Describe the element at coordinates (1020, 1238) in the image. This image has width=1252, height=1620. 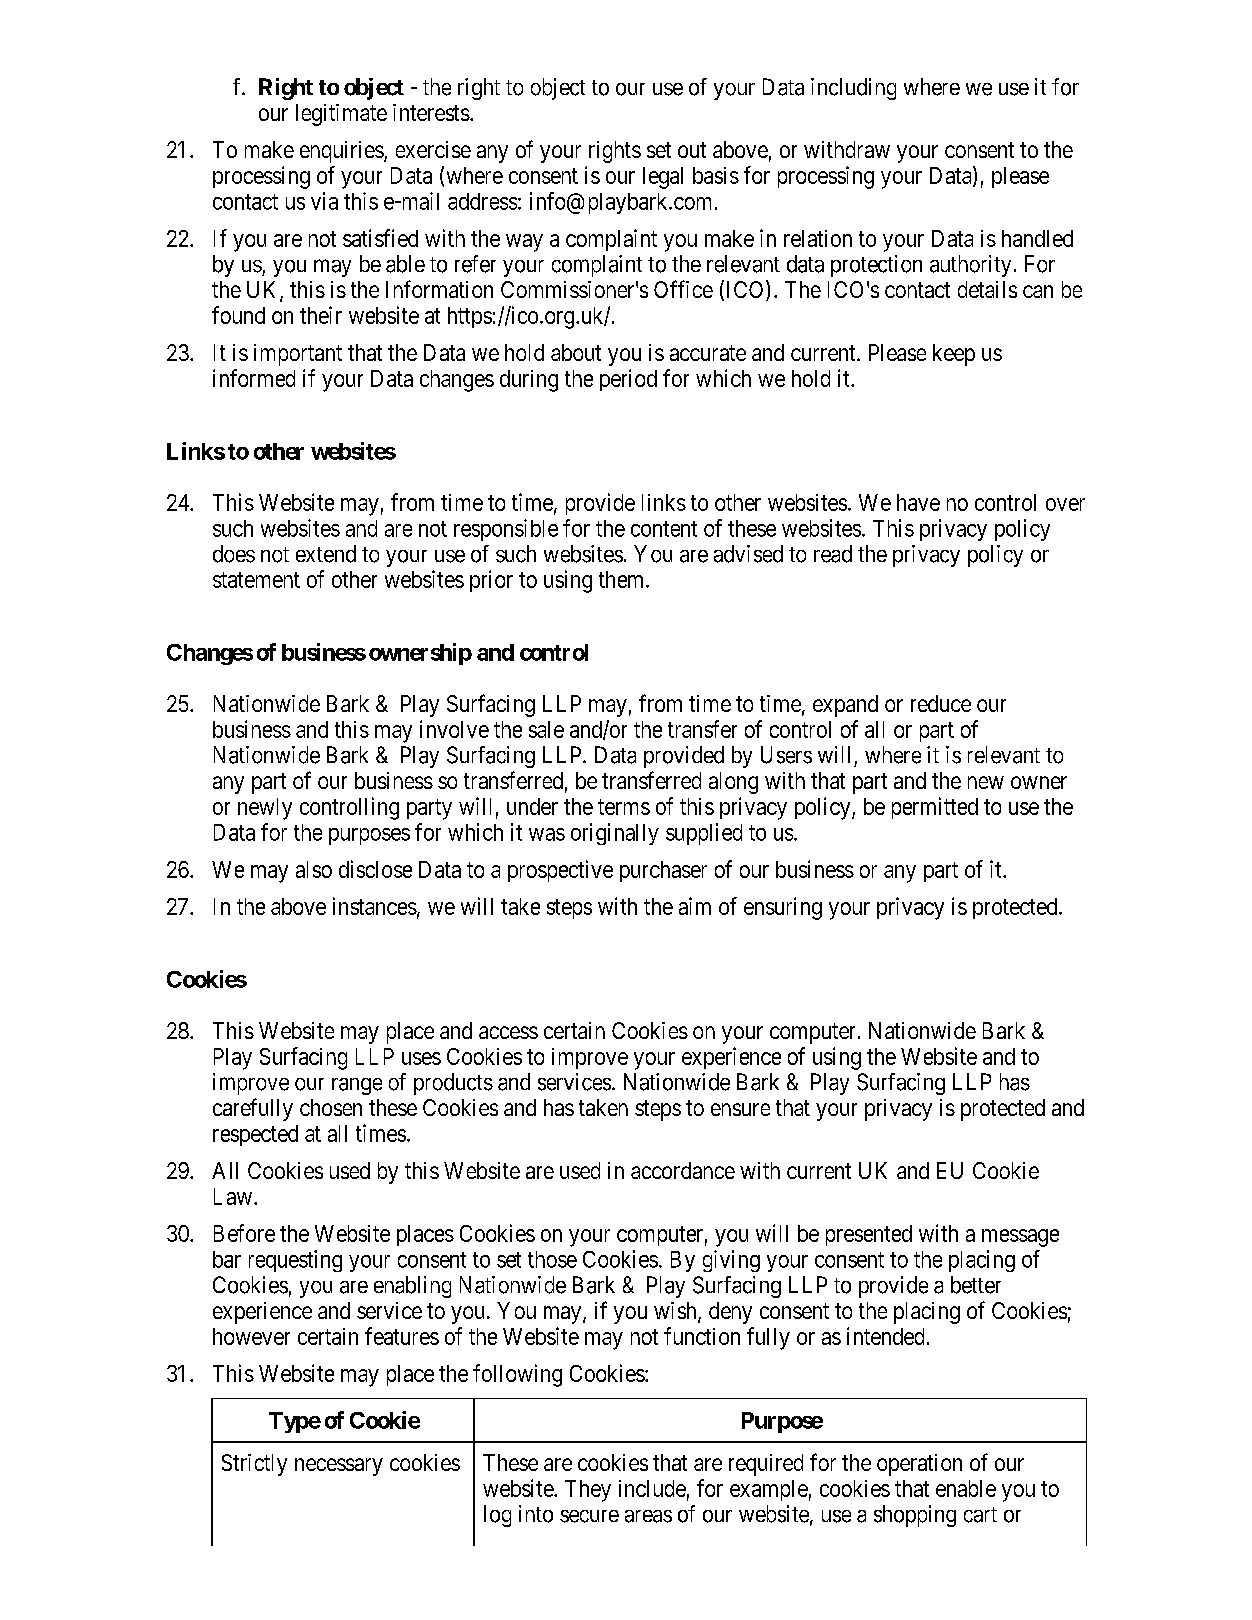
I see `message` at that location.
